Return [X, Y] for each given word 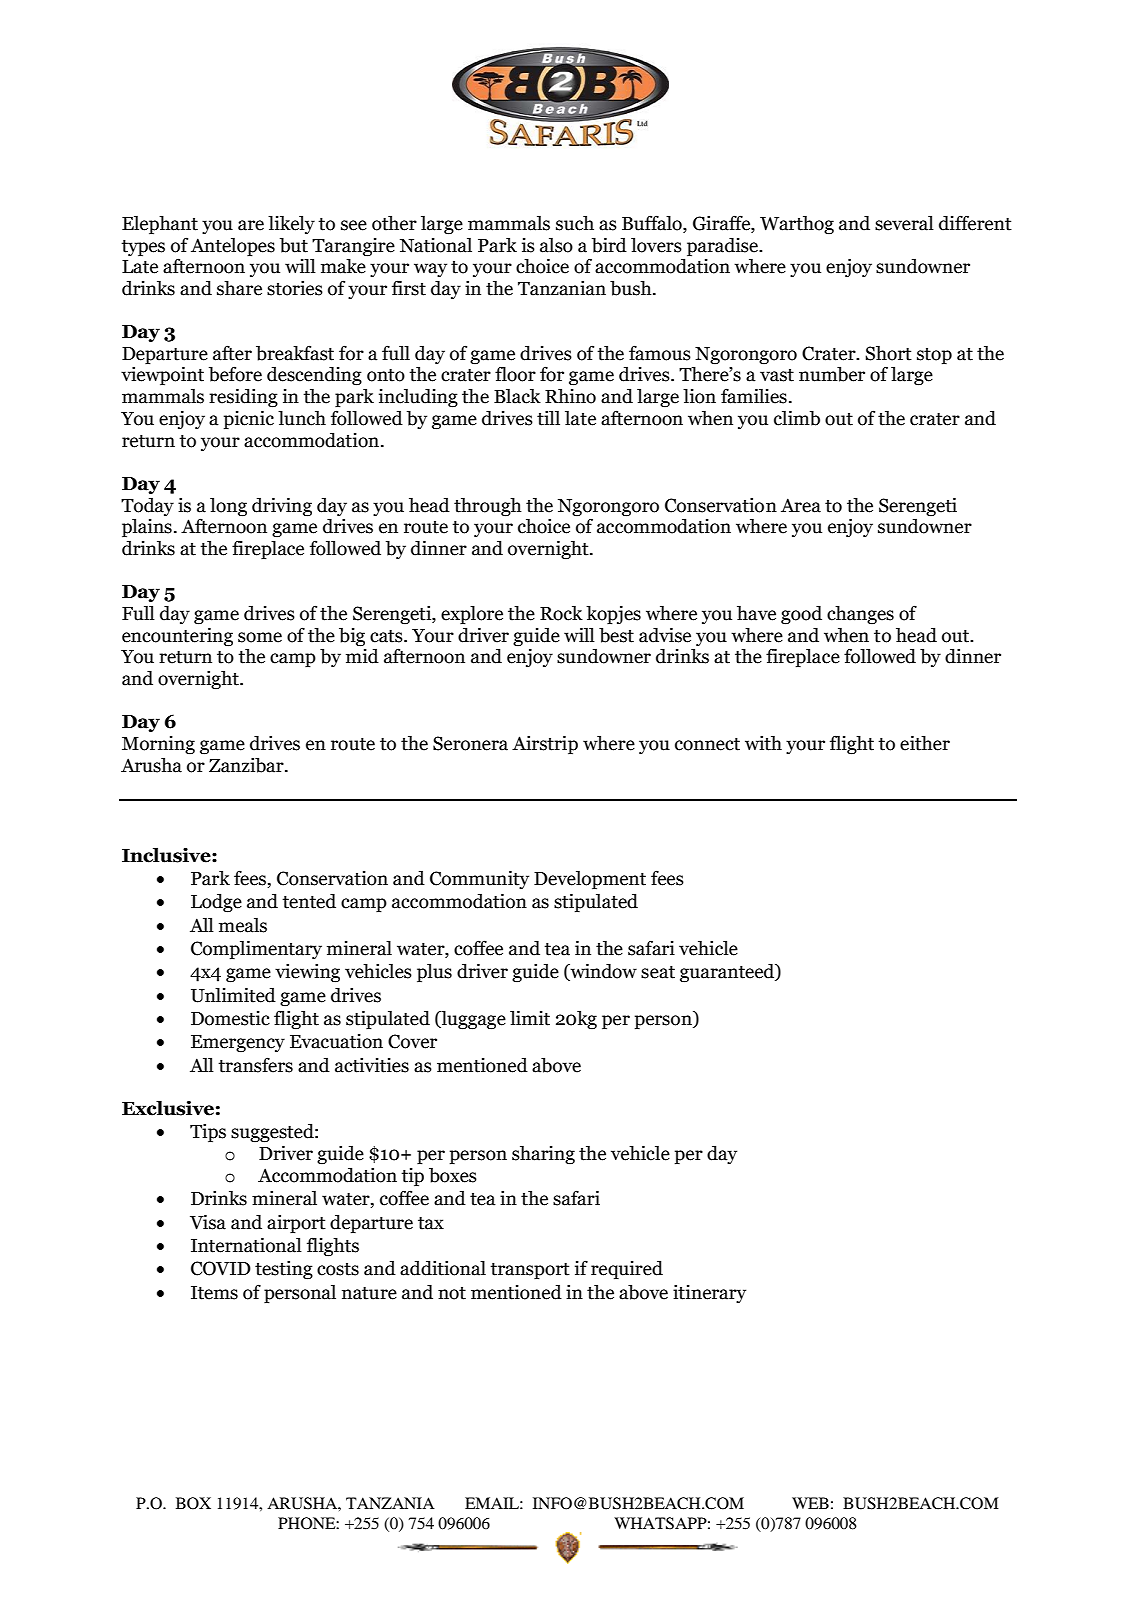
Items [214, 1293]
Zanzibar [247, 765]
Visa [208, 1222]
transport [530, 1271]
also [556, 245]
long [228, 506]
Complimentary [256, 950]
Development [590, 880]
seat [658, 972]
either [925, 743]
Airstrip [545, 745]
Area [801, 505]
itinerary [709, 1294]
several [904, 223]
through [488, 506]
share [239, 288]
